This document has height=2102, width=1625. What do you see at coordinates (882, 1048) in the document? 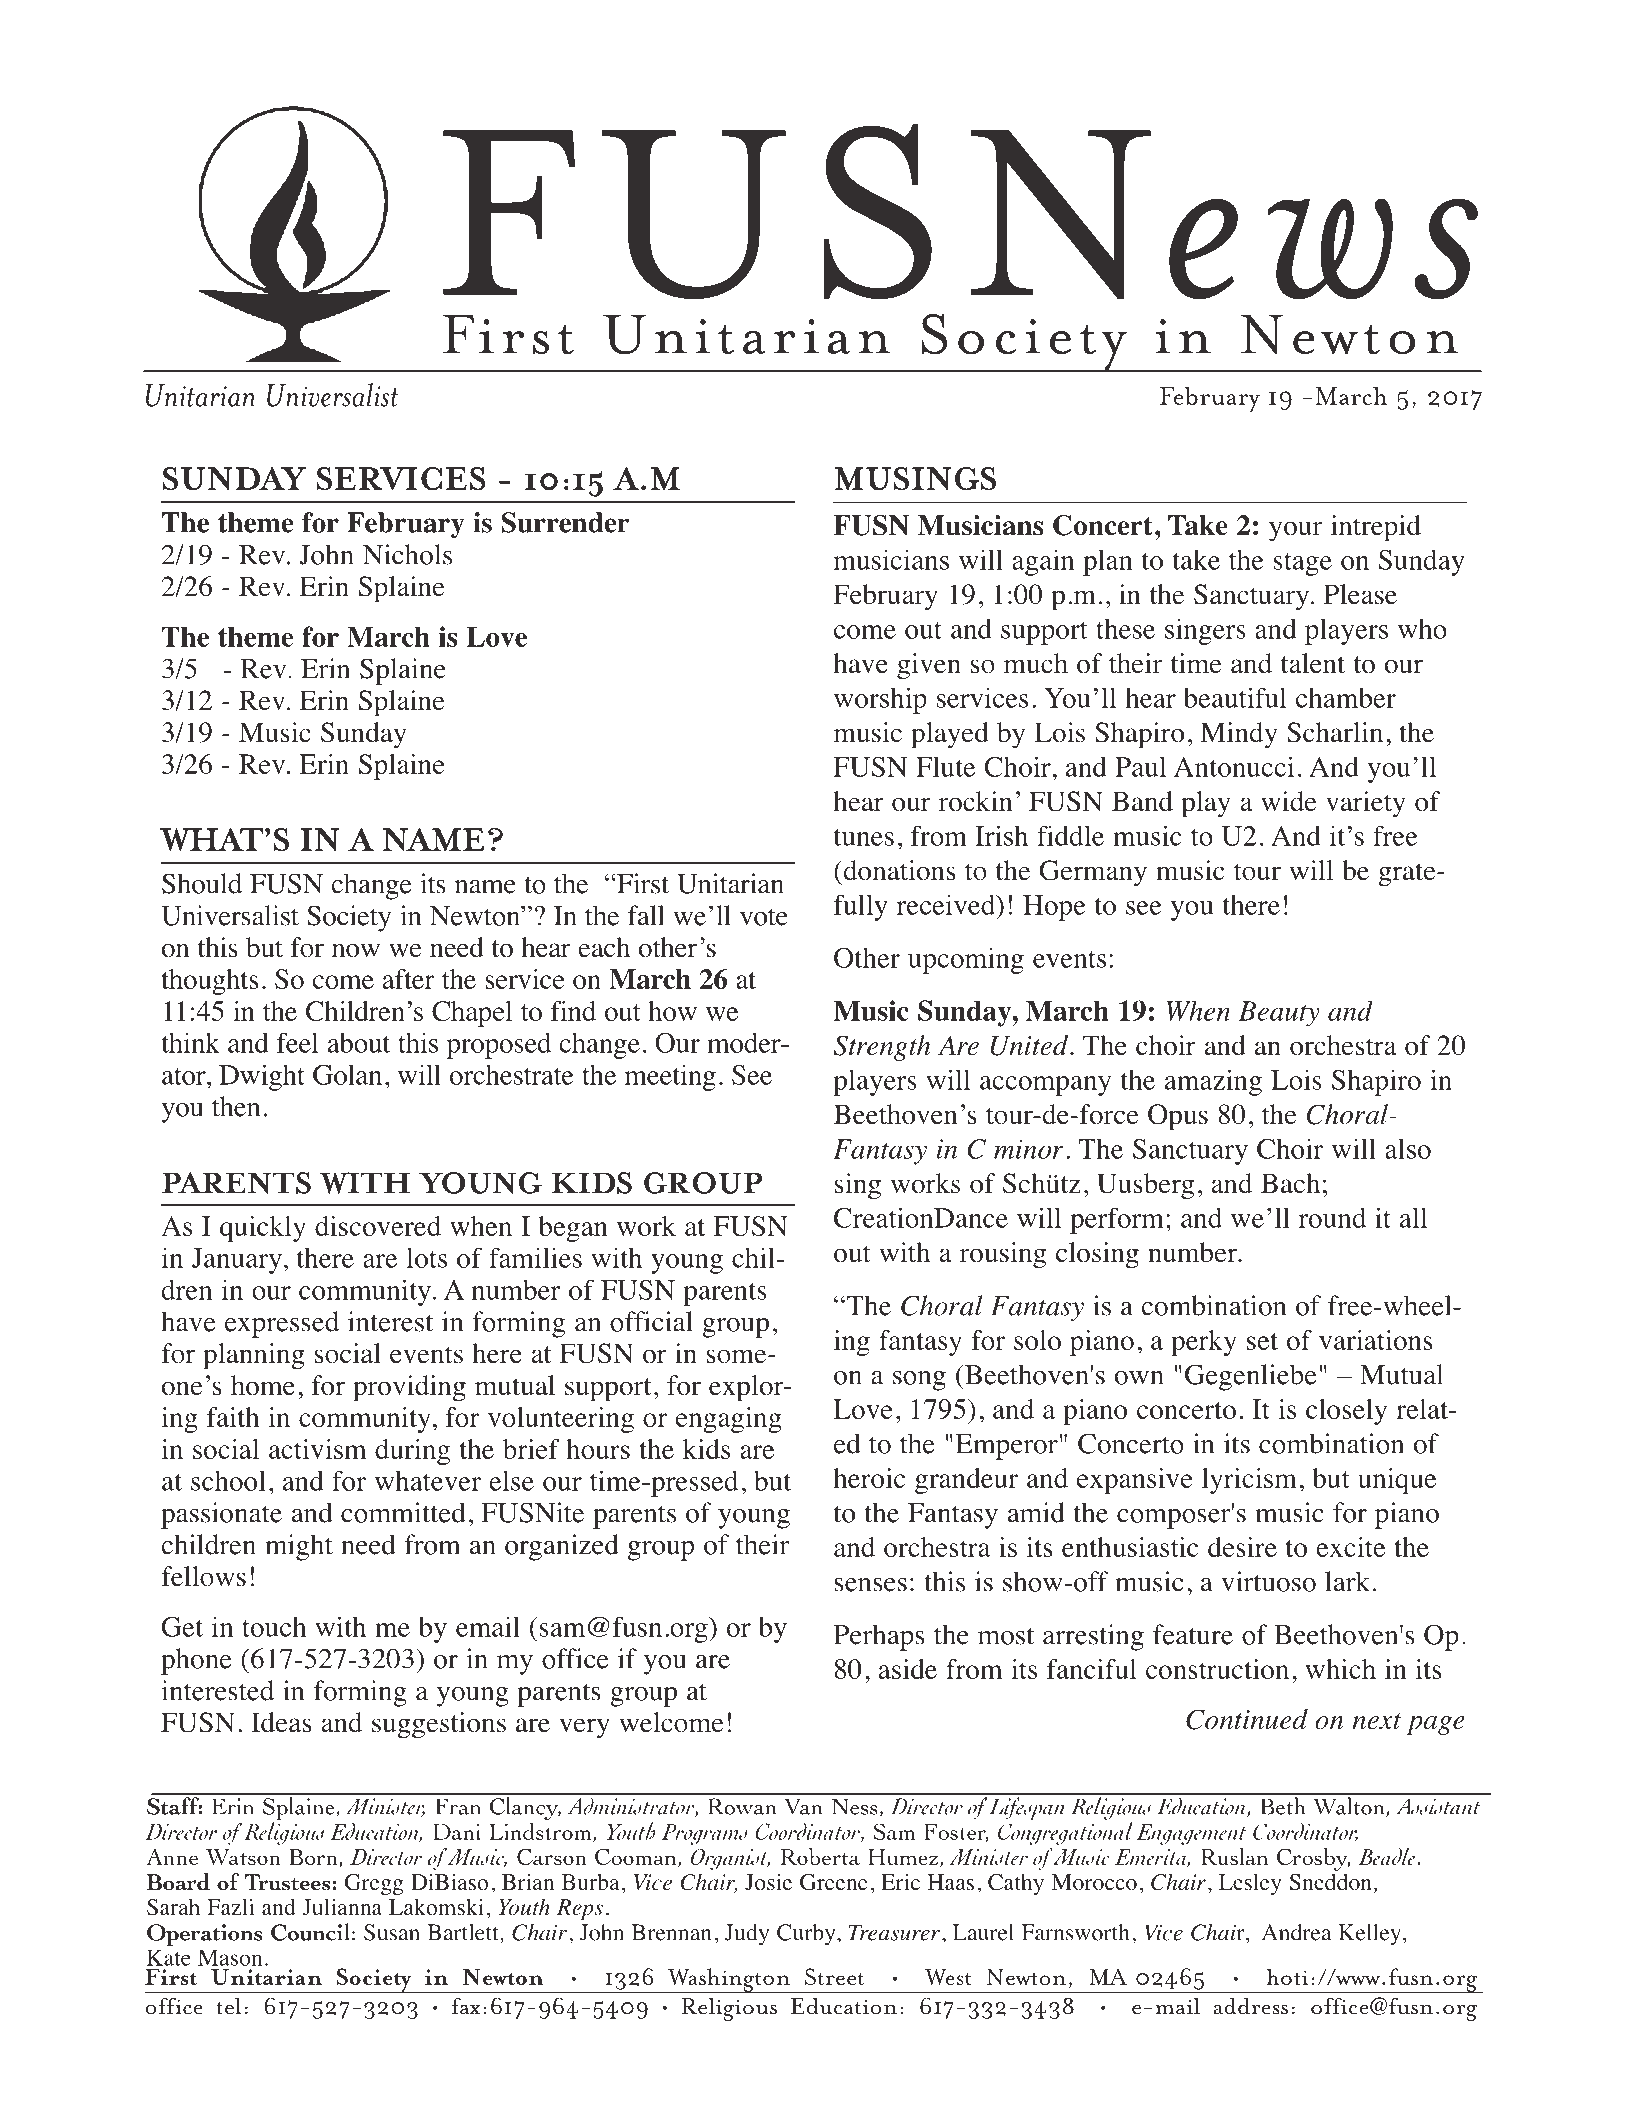
I see `Strength` at bounding box center [882, 1048].
